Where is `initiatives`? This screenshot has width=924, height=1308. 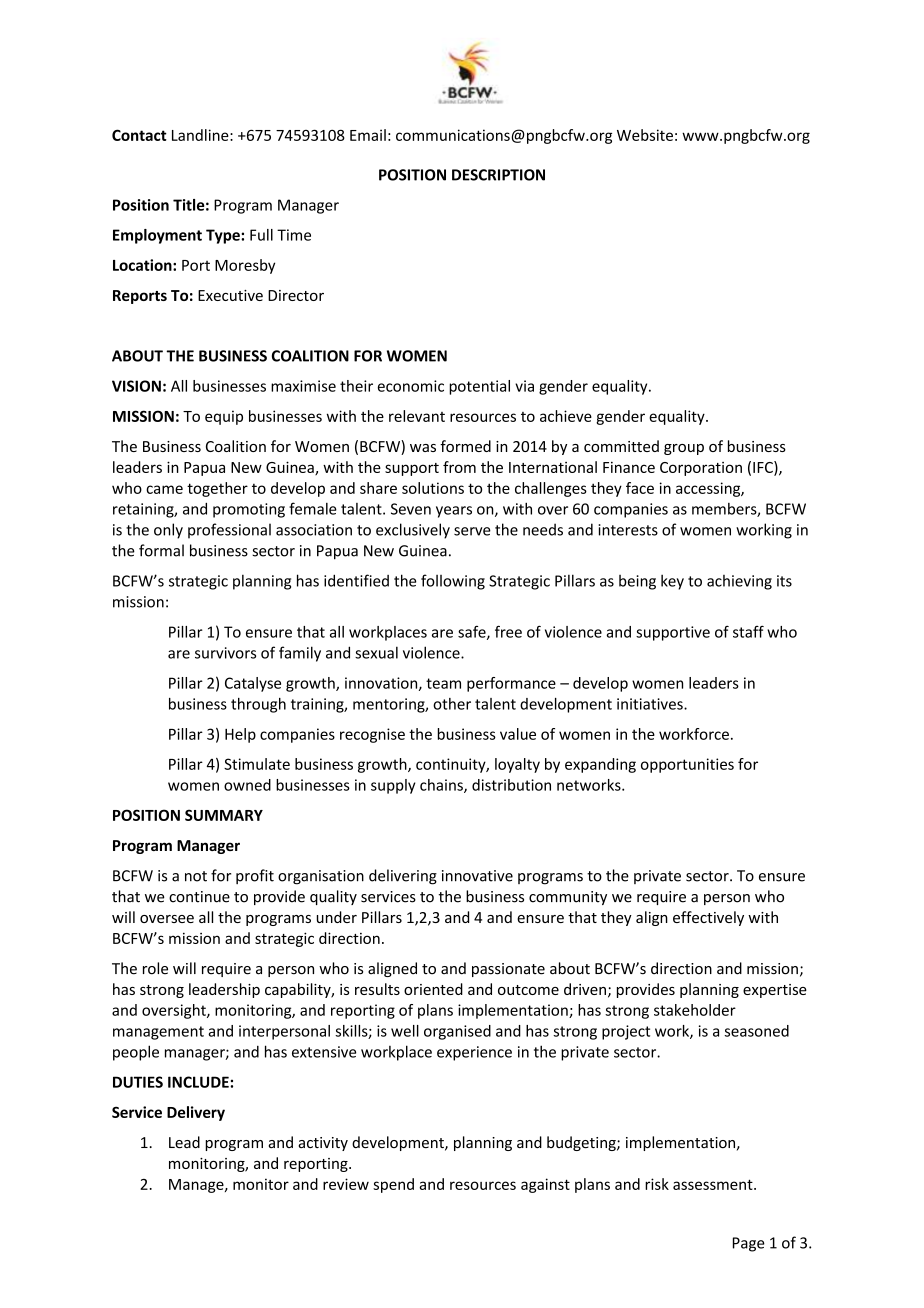 initiatives is located at coordinates (651, 704).
